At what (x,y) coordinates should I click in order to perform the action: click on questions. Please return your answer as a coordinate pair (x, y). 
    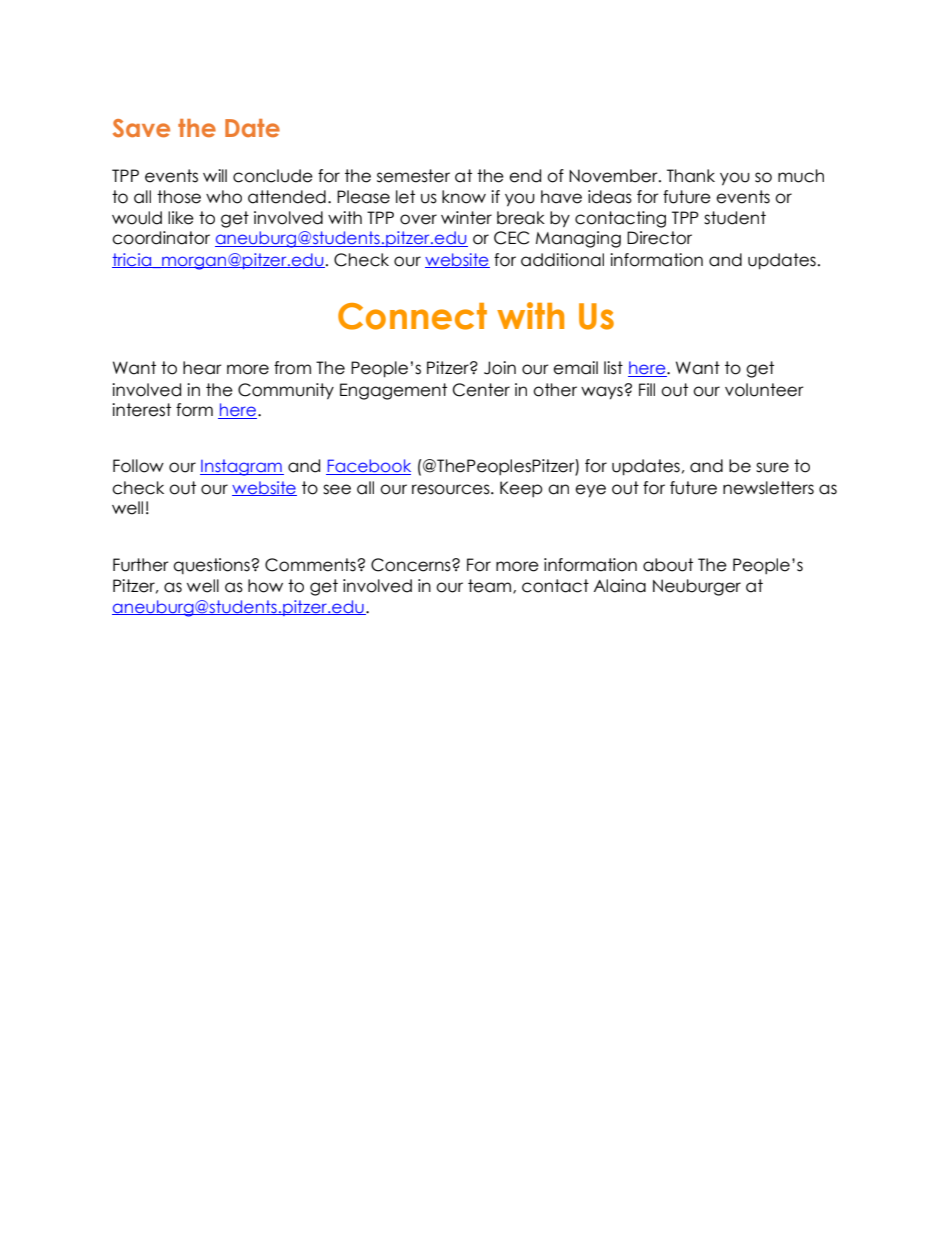
    Looking at the image, I should click on (212, 566).
